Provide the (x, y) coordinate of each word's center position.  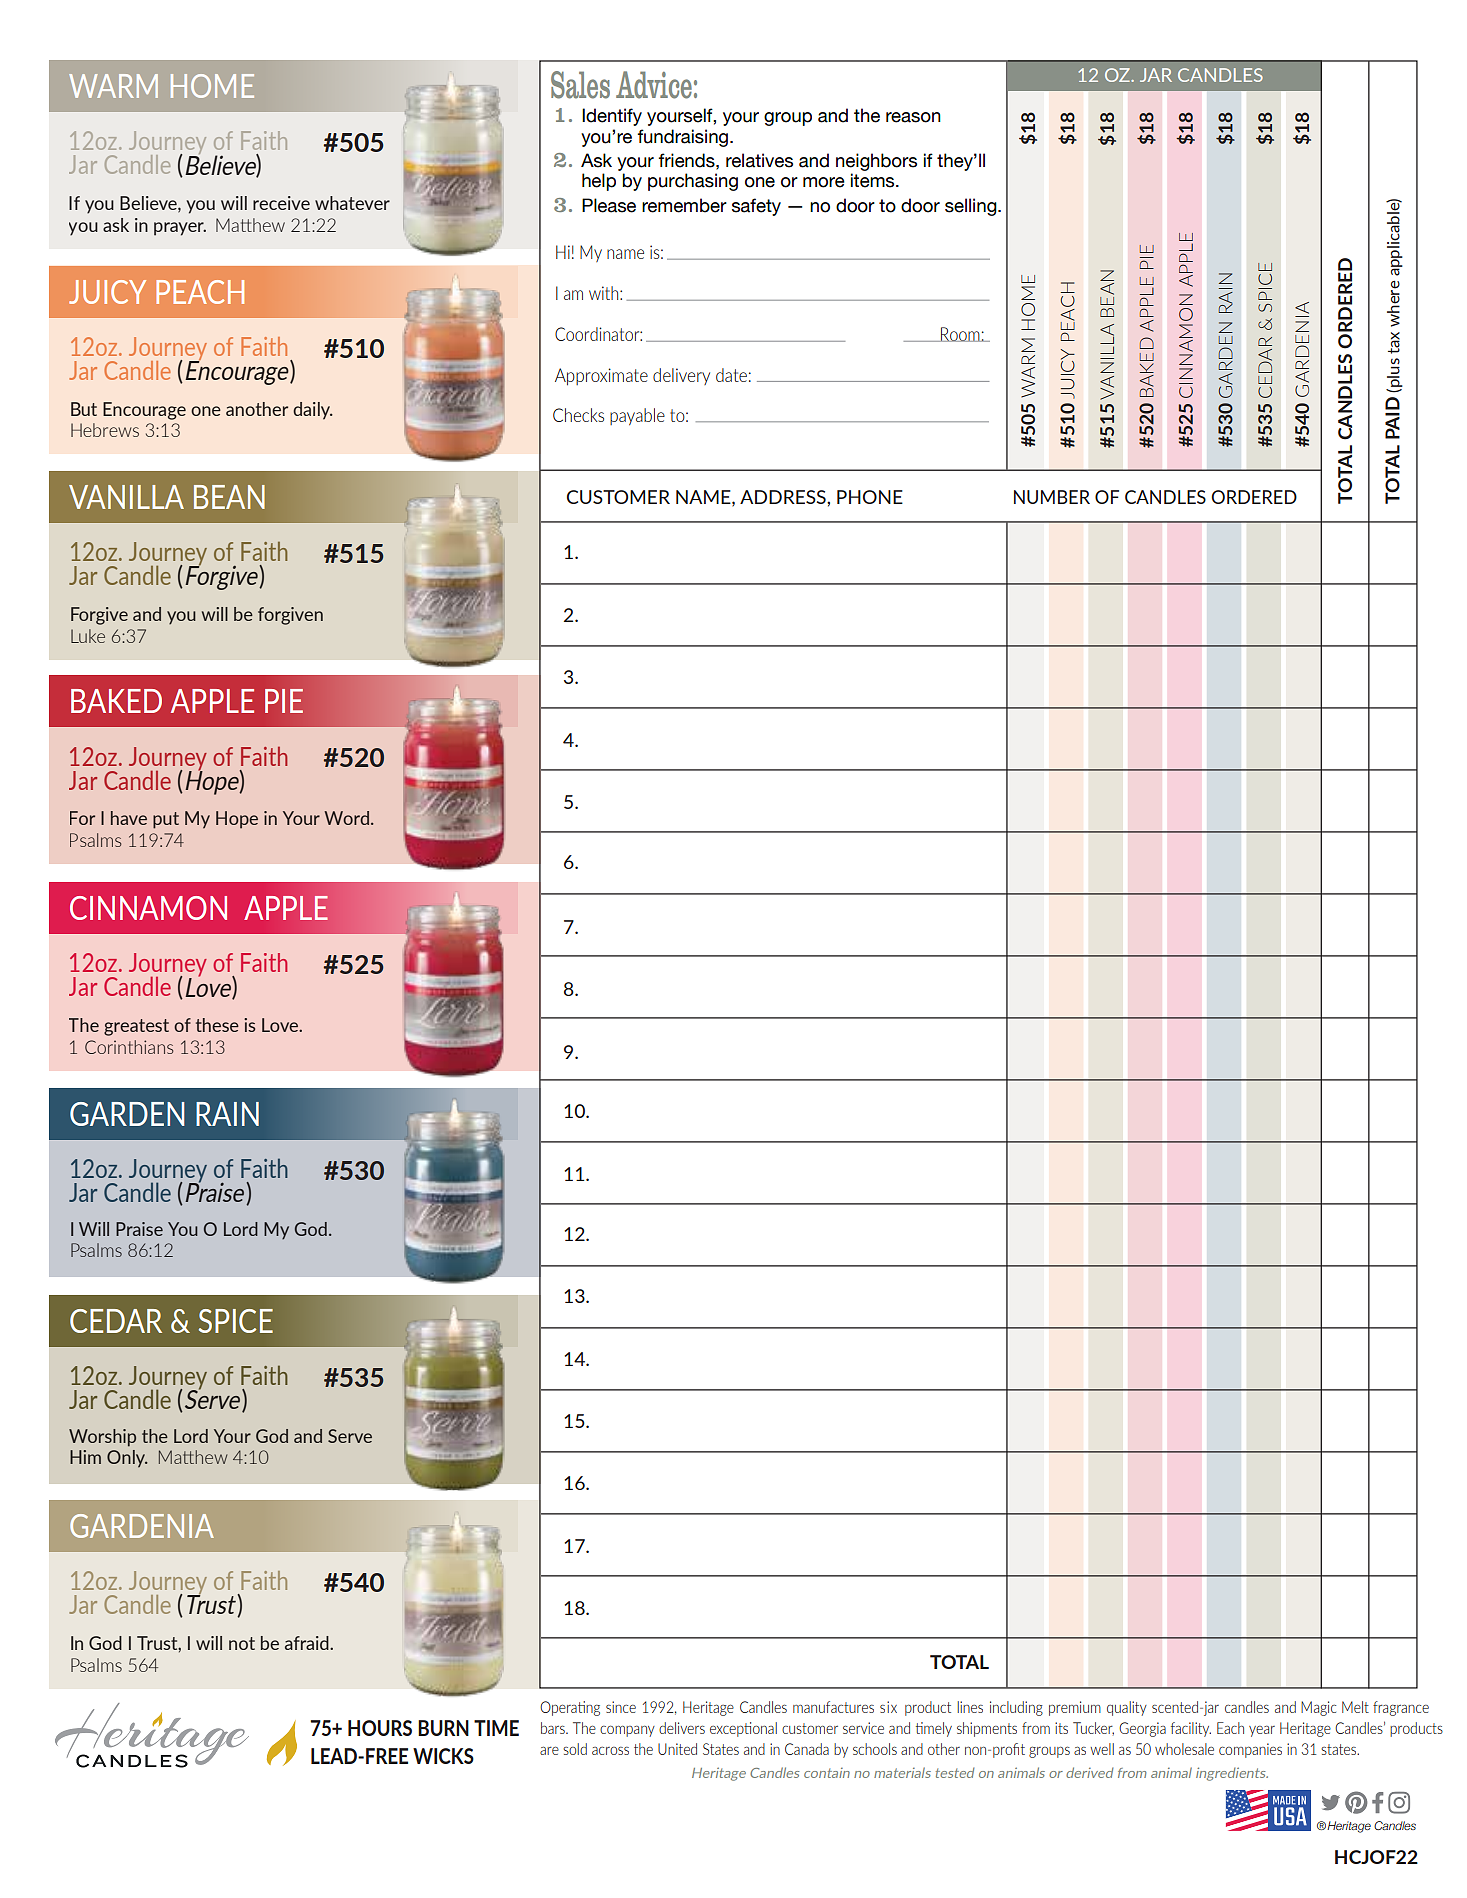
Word (346, 818)
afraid (308, 1643)
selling (972, 207)
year (1262, 1731)
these (217, 1025)
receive (281, 203)
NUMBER (1052, 497)
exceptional (743, 1729)
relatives (759, 160)
